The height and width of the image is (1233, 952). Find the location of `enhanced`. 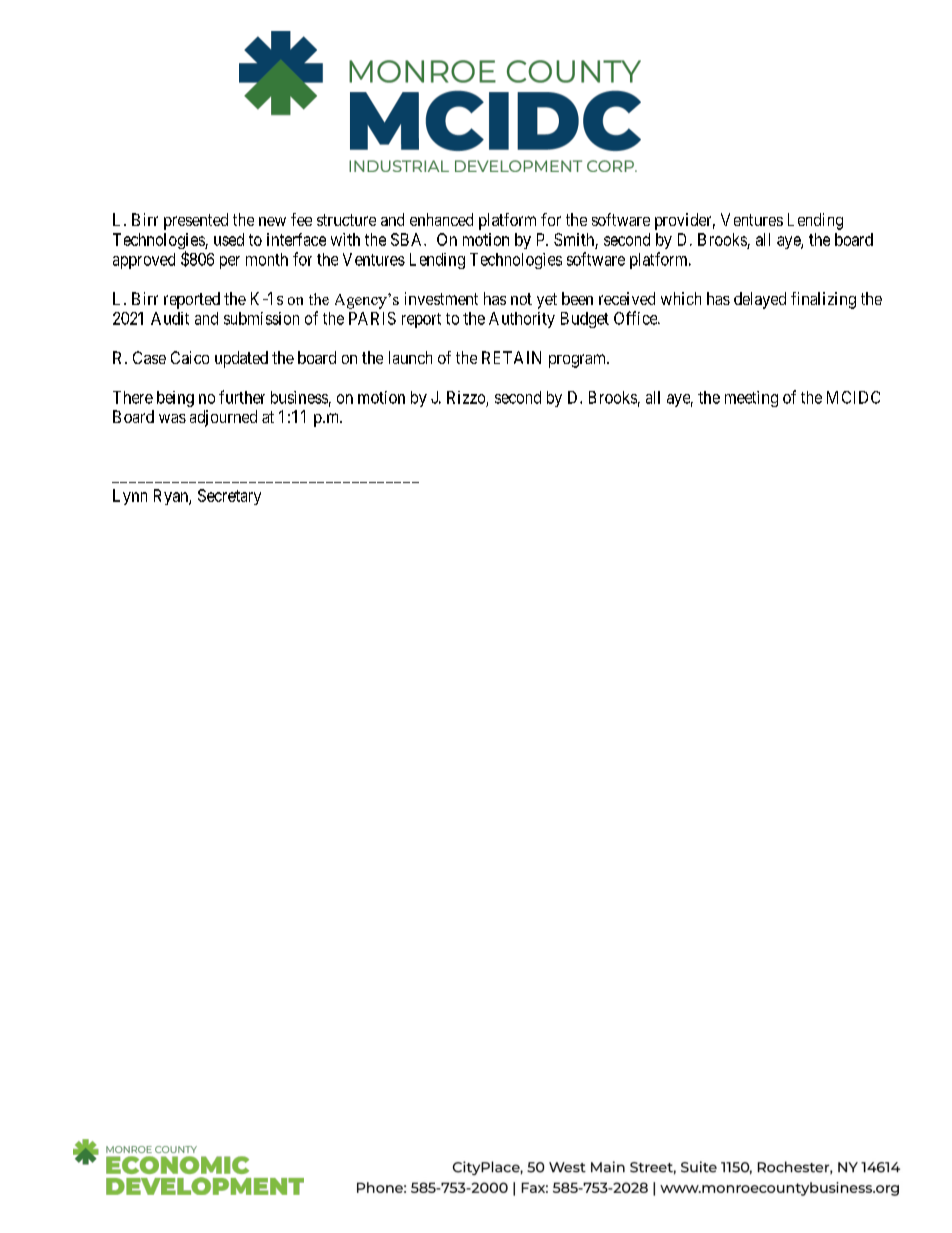

enhanced is located at coordinates (441, 219).
